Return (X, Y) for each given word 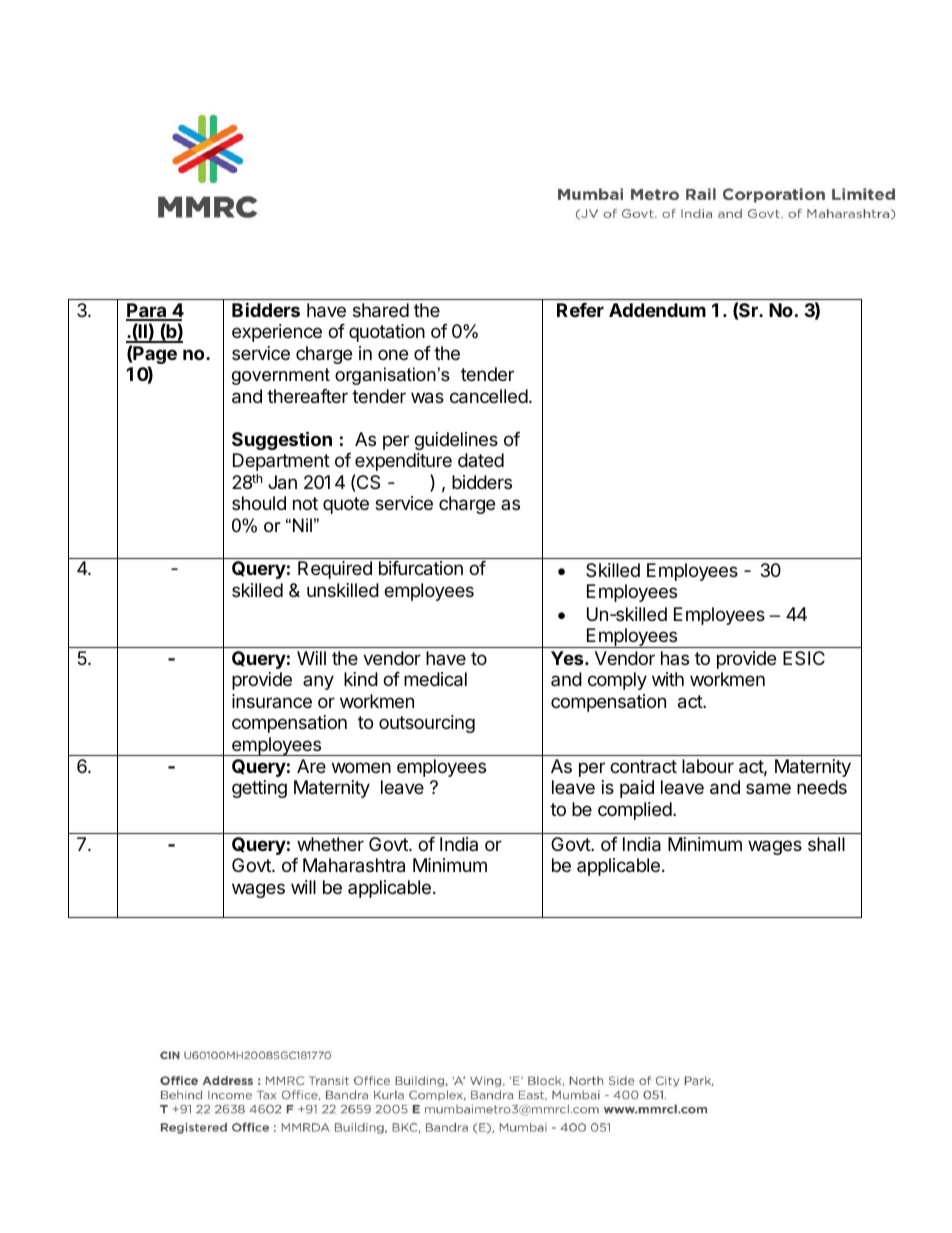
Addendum (657, 310)
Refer (580, 310)
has (675, 658)
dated (481, 460)
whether (330, 844)
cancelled (489, 396)
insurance (272, 701)
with (668, 679)
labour (708, 766)
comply (617, 681)
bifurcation (421, 568)
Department (281, 462)
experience (277, 333)
